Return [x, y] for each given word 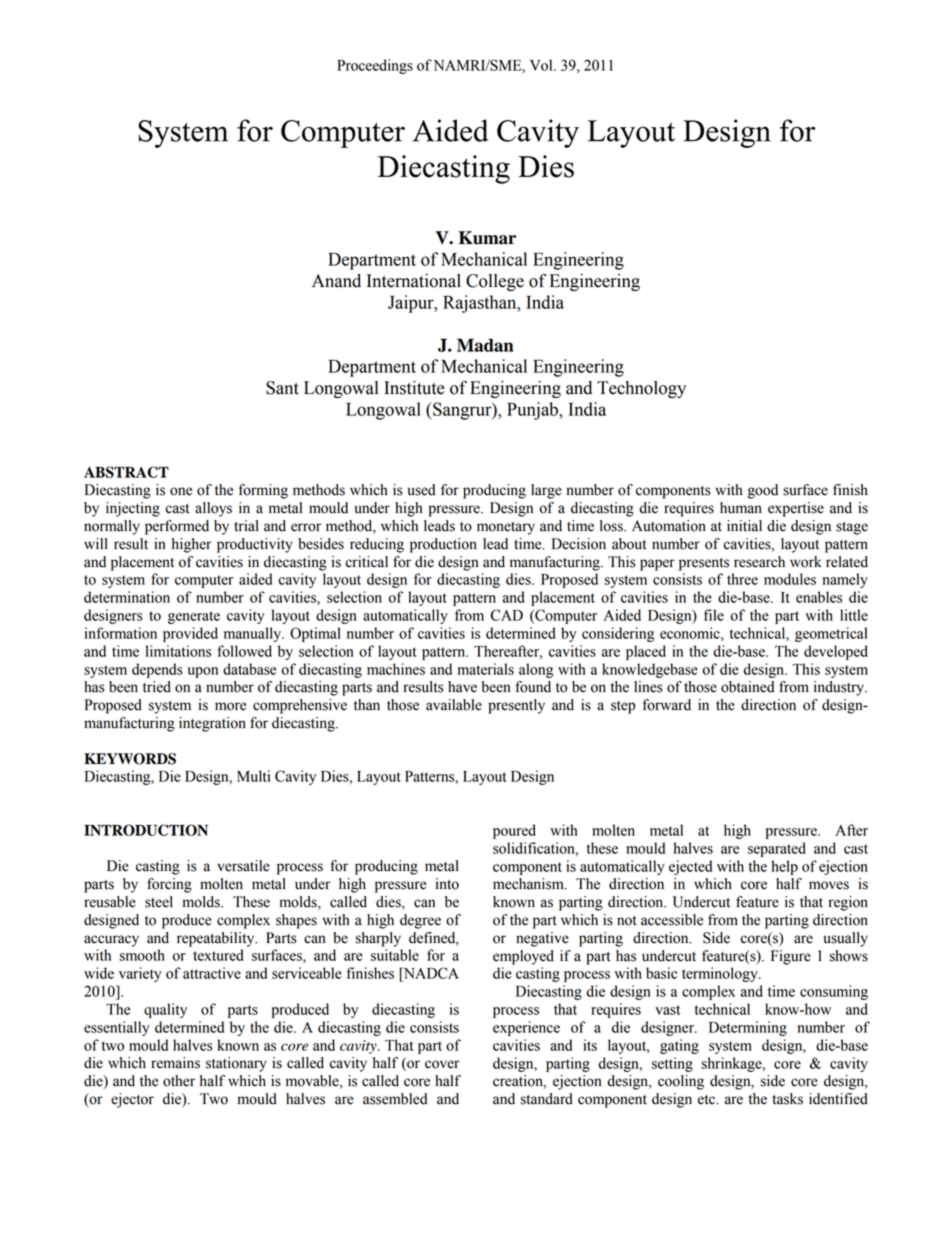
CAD [507, 615]
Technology [641, 389]
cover [442, 1064]
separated [777, 849]
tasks [787, 1099]
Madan [485, 345]
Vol [542, 65]
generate [194, 617]
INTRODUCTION [146, 830]
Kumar [487, 238]
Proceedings [375, 66]
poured [514, 831]
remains [175, 1063]
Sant [282, 388]
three [742, 579]
